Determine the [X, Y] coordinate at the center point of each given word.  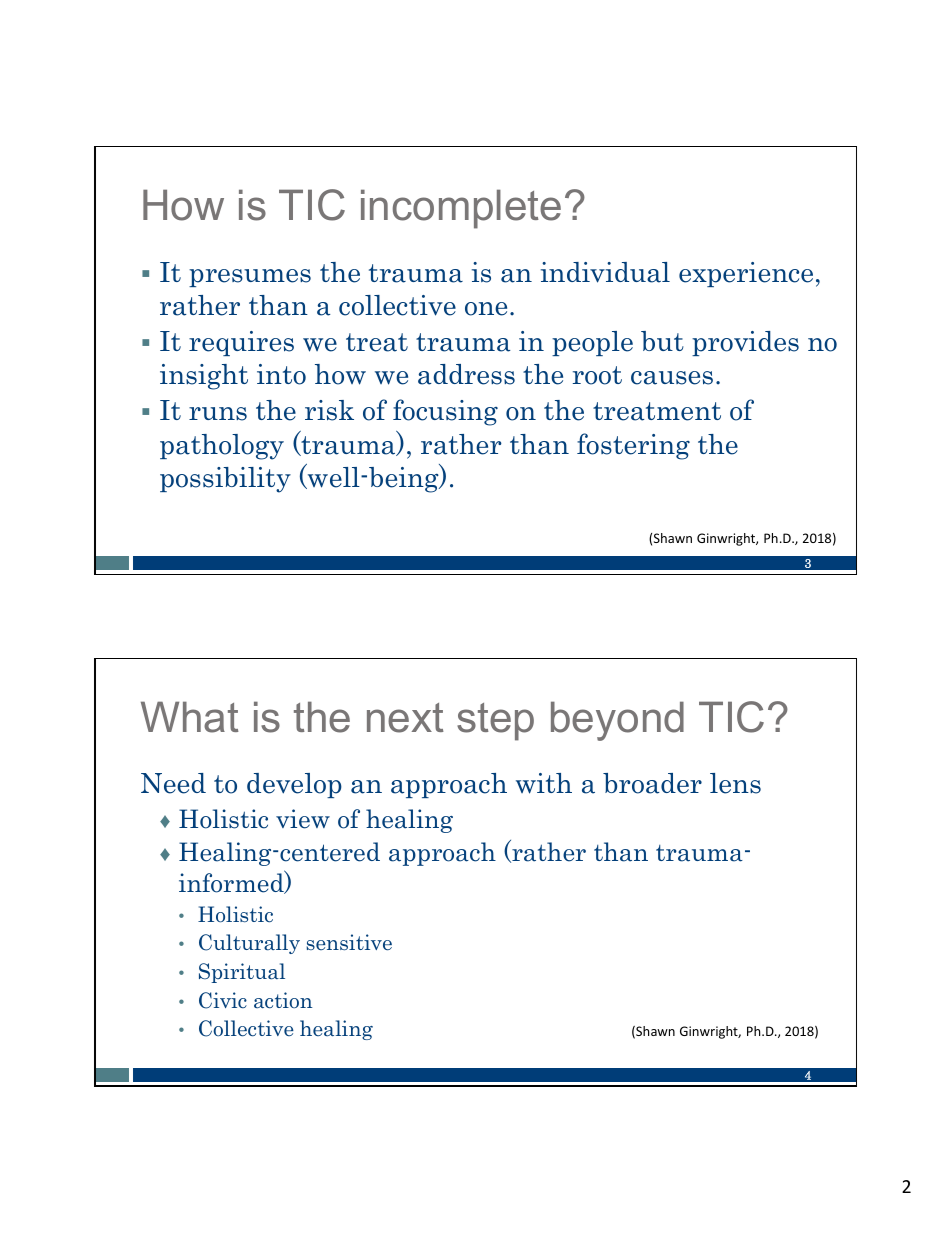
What [190, 717]
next [405, 718]
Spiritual [242, 973]
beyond [617, 721]
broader [652, 783]
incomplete [461, 209]
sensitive [349, 942]
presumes [250, 278]
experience [746, 274]
